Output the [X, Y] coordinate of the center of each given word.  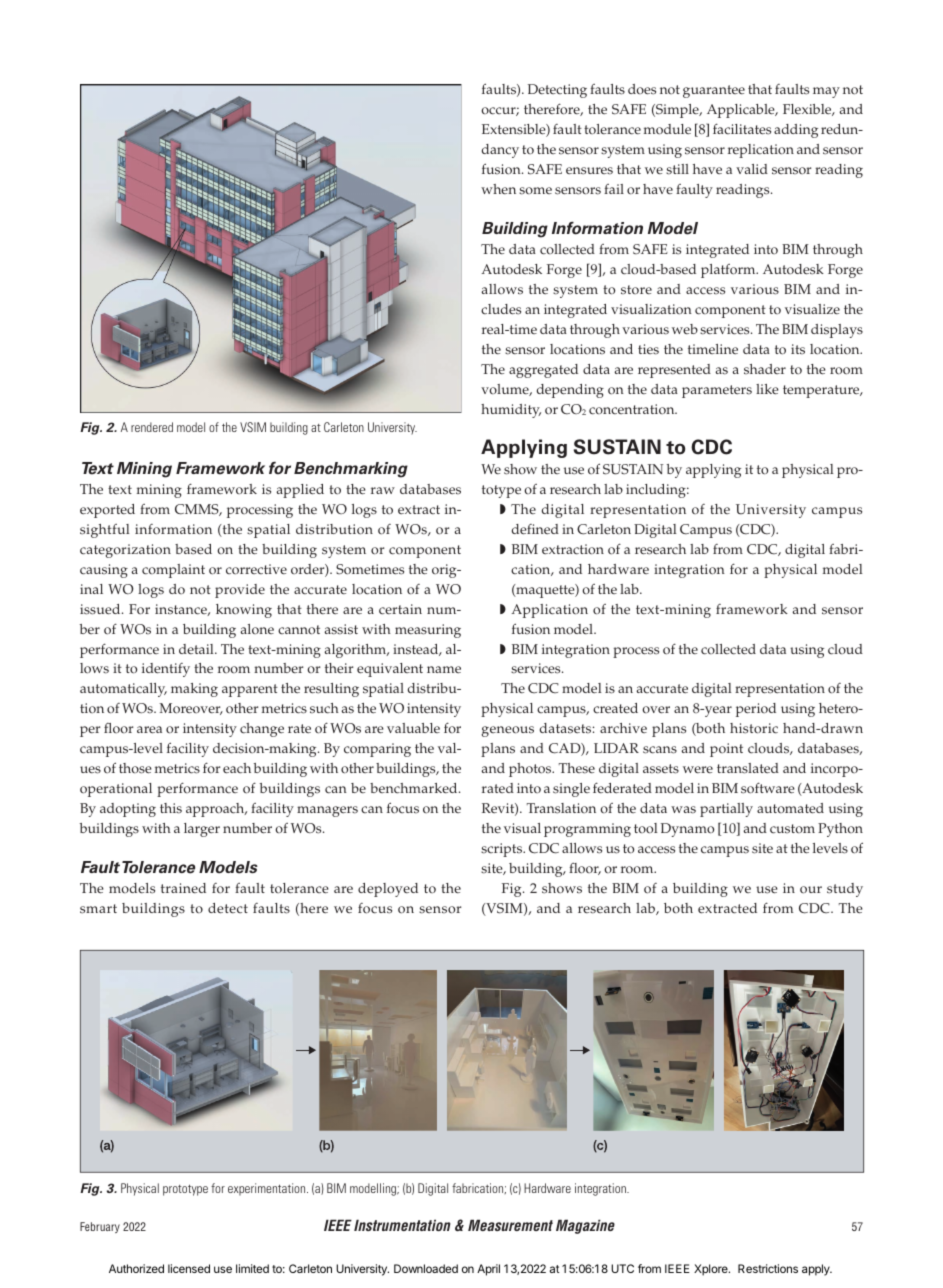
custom [792, 829]
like [767, 389]
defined [535, 529]
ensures [589, 171]
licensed [189, 1268]
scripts [503, 850]
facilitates [742, 129]
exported [107, 511]
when [498, 189]
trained [183, 888]
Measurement [510, 1225]
